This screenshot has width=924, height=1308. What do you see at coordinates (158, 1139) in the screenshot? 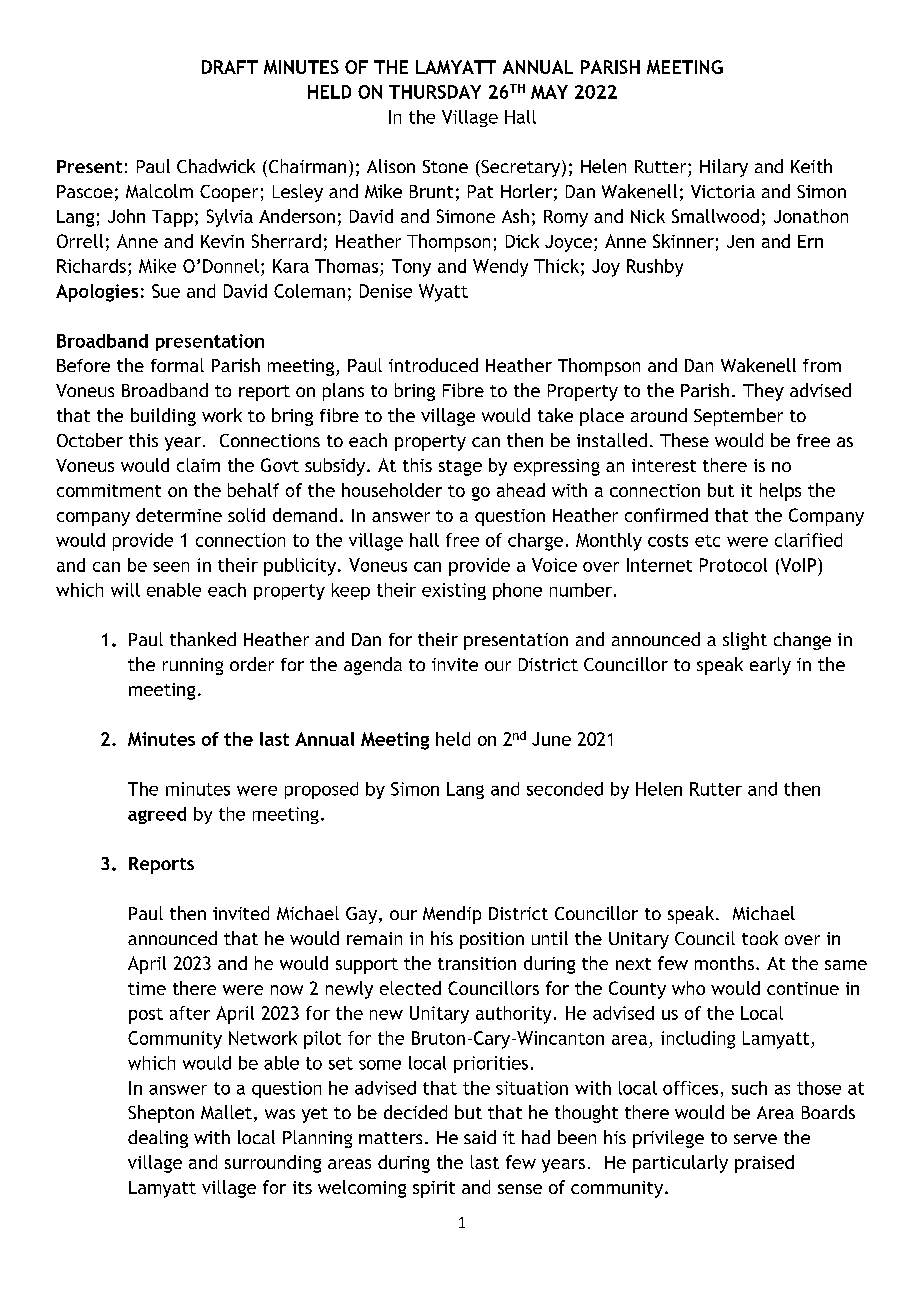
I see `dealing` at bounding box center [158, 1139].
